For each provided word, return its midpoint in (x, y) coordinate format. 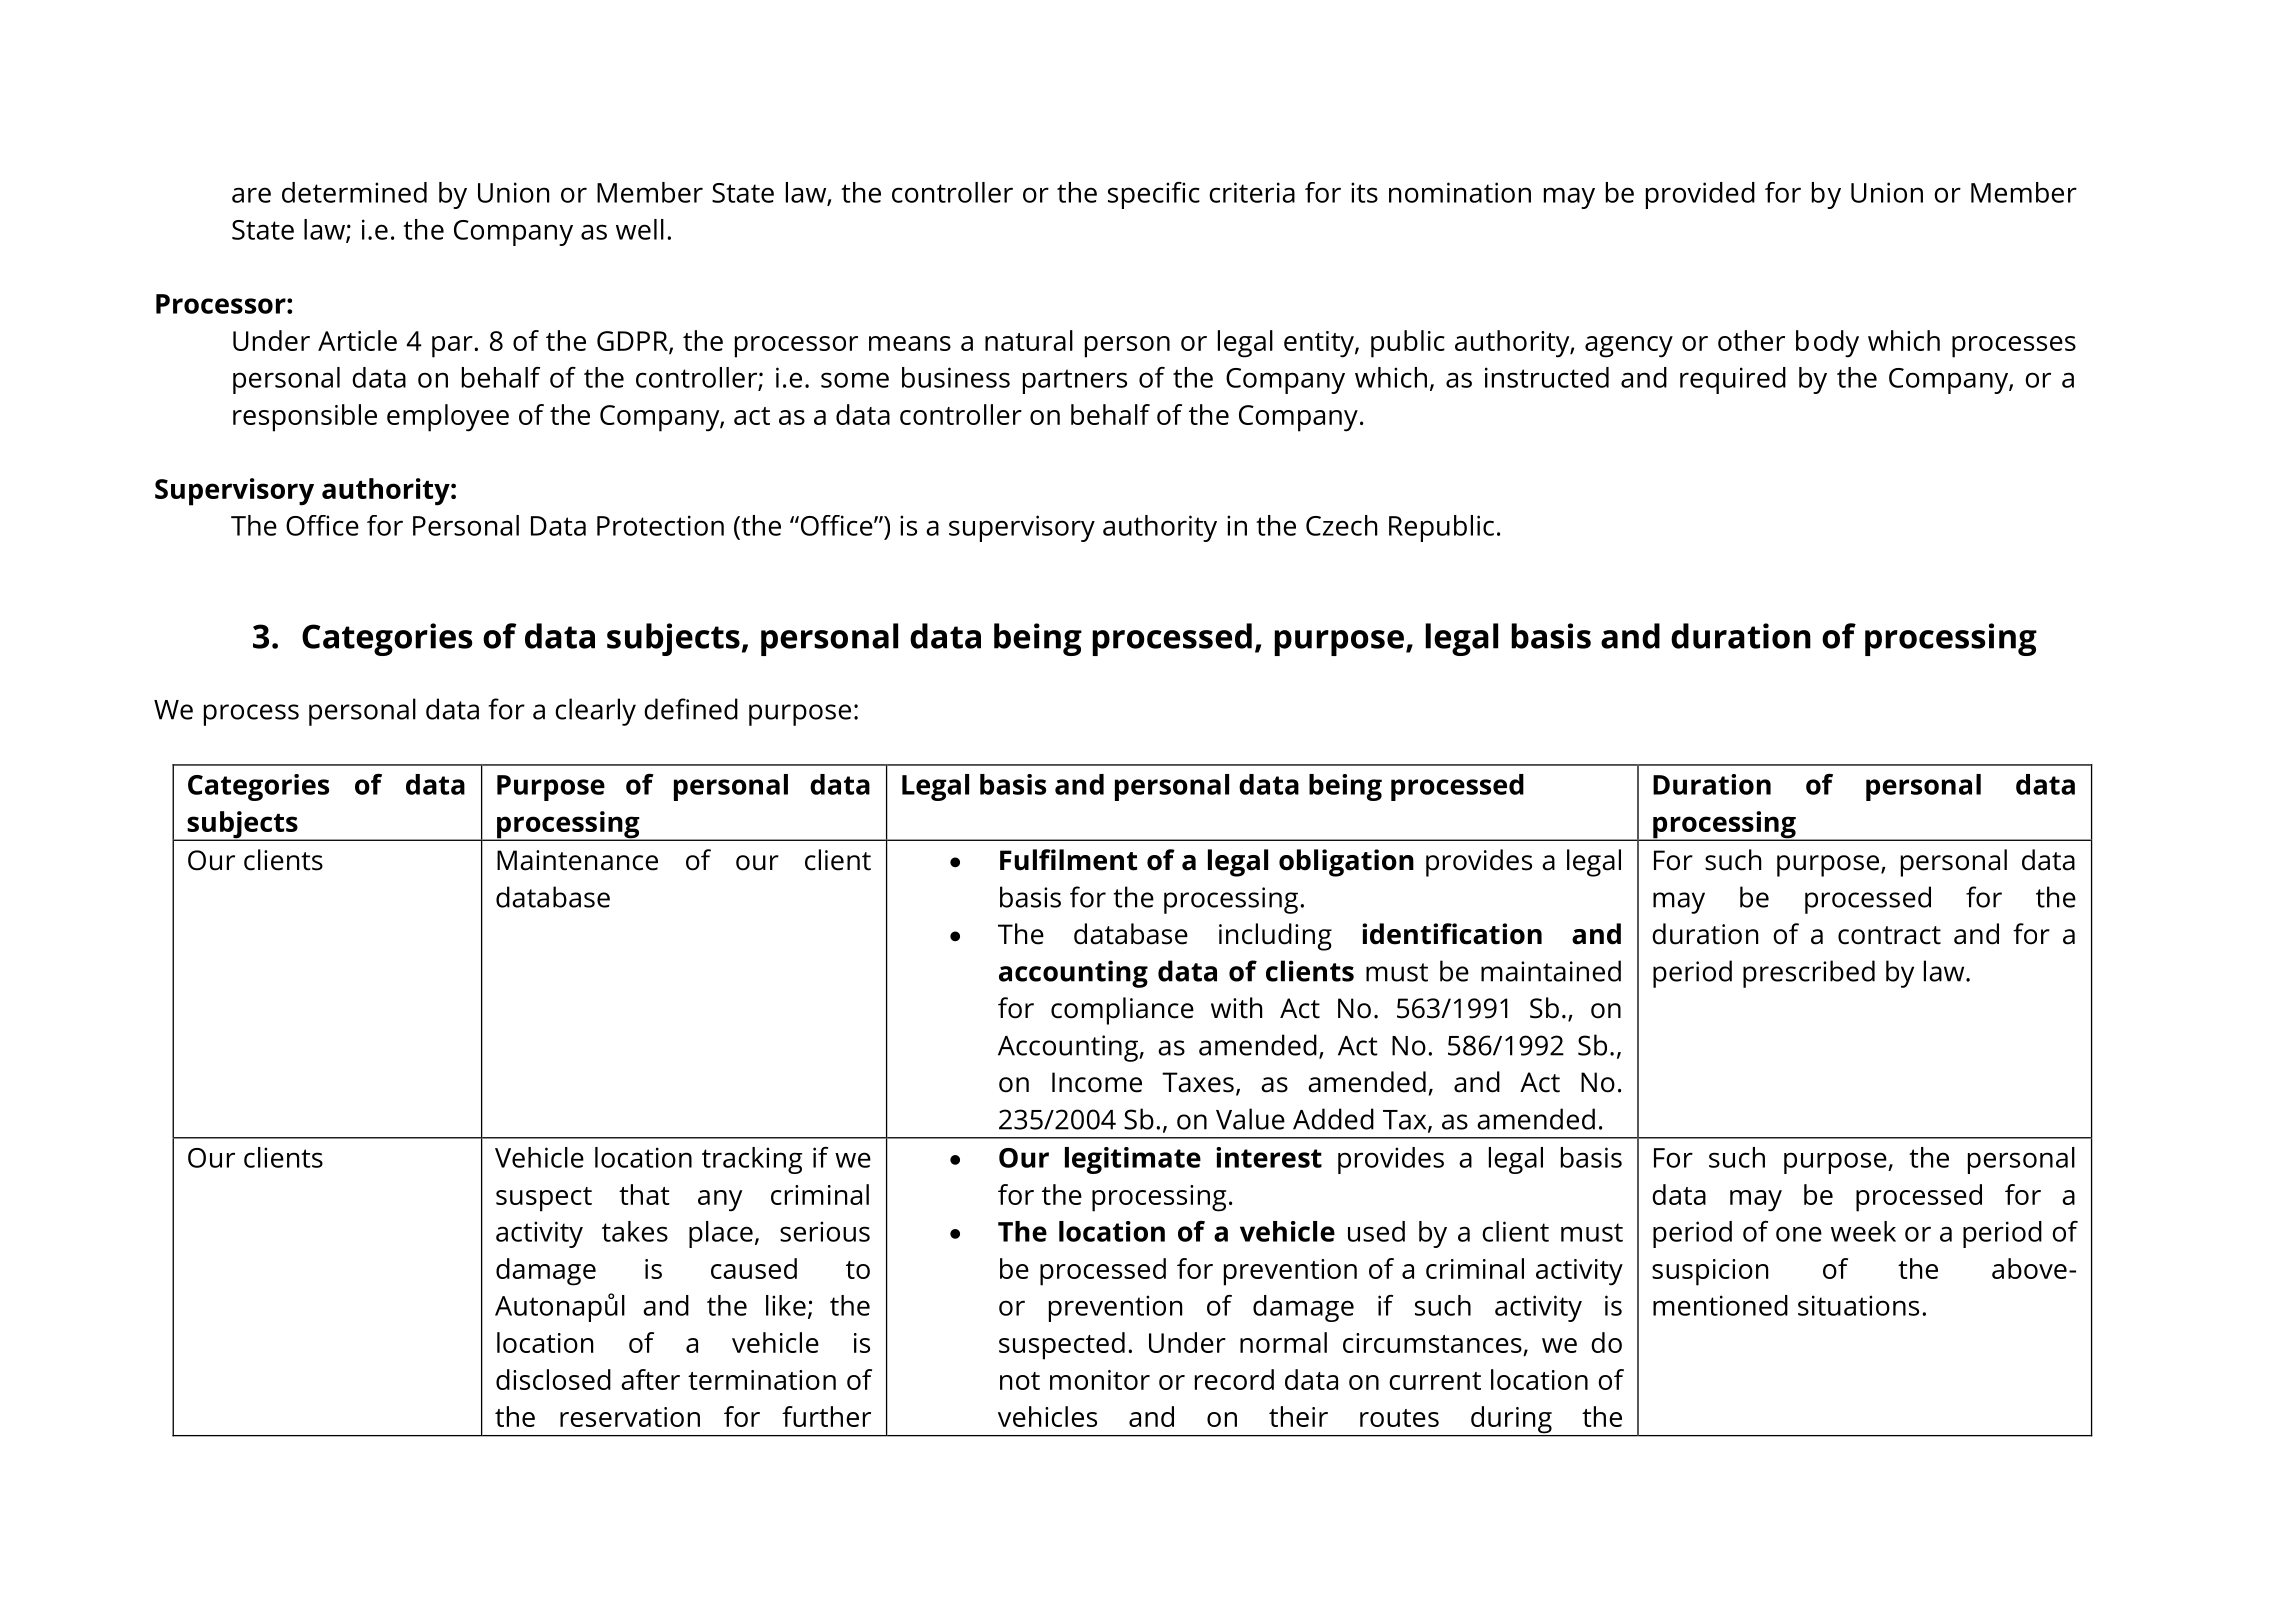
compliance (1122, 1011)
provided (1700, 195)
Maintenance (577, 860)
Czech (1341, 525)
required (1733, 380)
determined (354, 192)
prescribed (1809, 974)
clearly (595, 712)
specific (1154, 195)
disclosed (553, 1379)
